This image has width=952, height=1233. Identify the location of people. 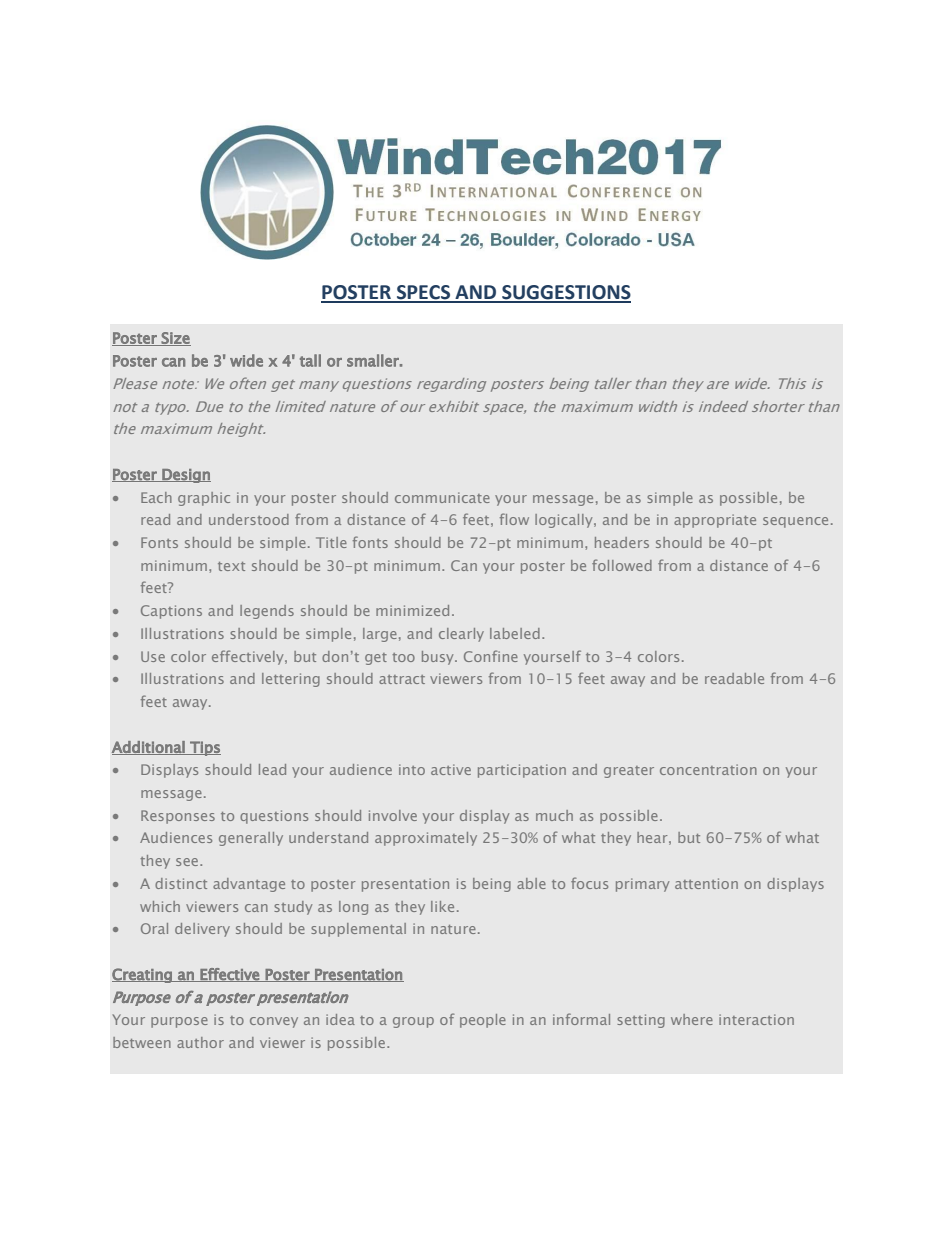
(483, 1021).
